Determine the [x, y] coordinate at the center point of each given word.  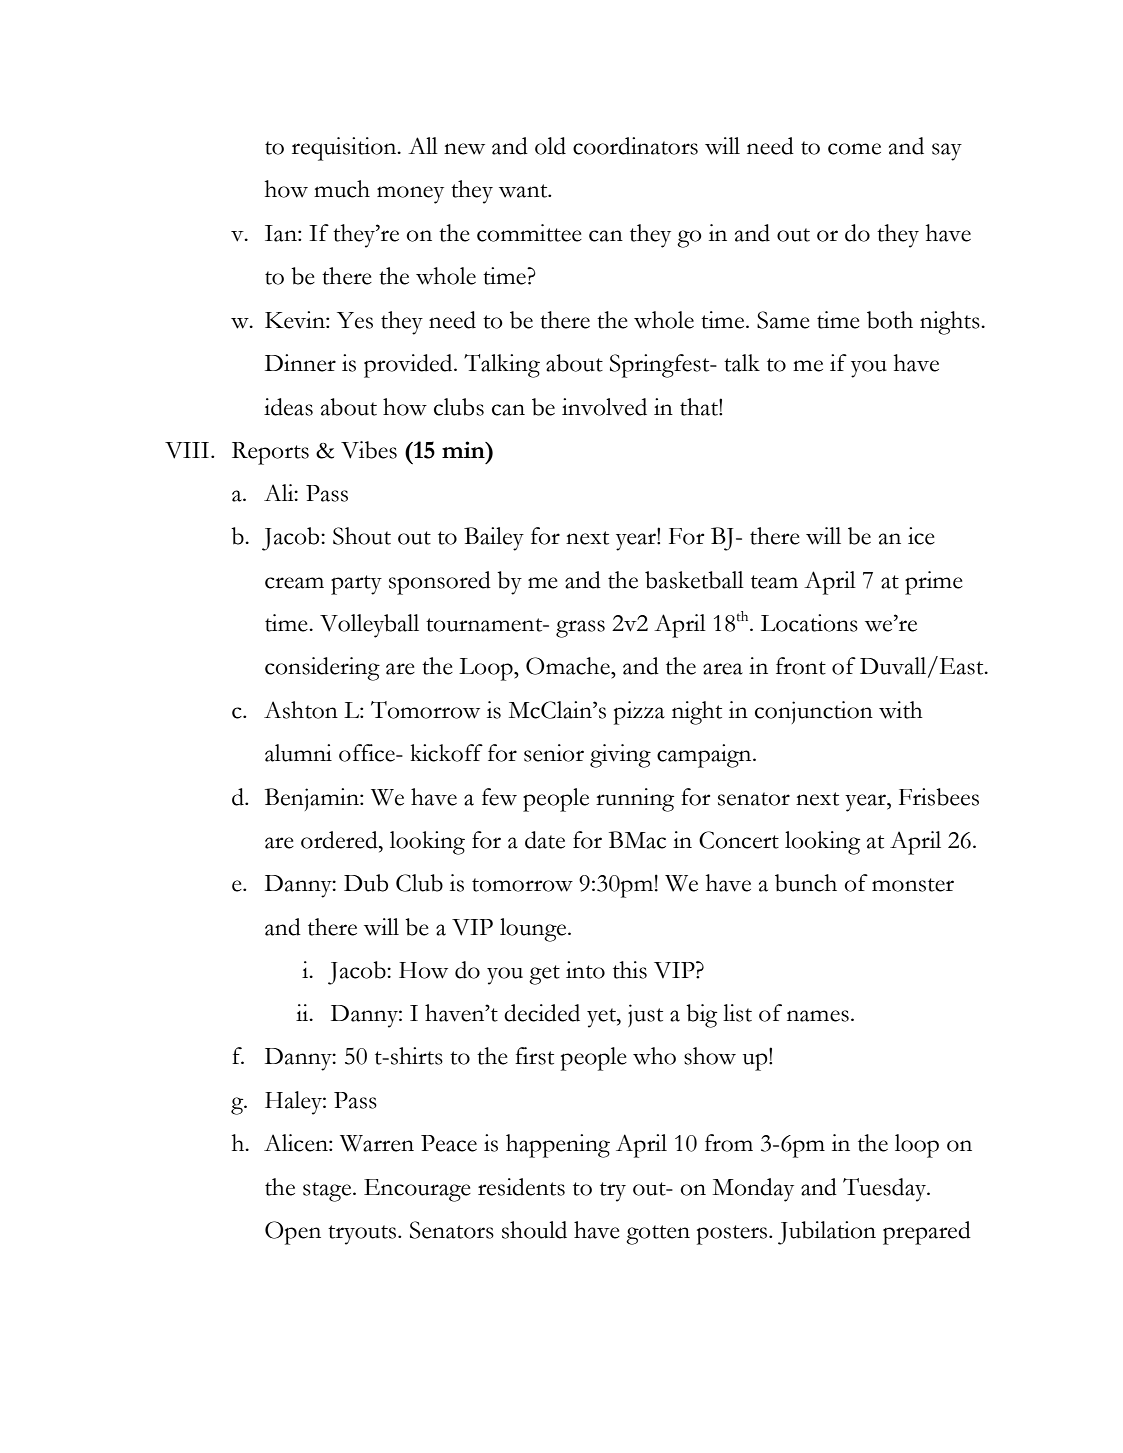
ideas [288, 407]
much [342, 189]
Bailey [494, 539]
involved [604, 407]
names [818, 1016]
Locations [809, 623]
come [854, 149]
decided [542, 1013]
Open [293, 1233]
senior [554, 753]
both [890, 320]
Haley [294, 1103]
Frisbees [939, 797]
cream [294, 583]
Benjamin [313, 799]
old [550, 146]
